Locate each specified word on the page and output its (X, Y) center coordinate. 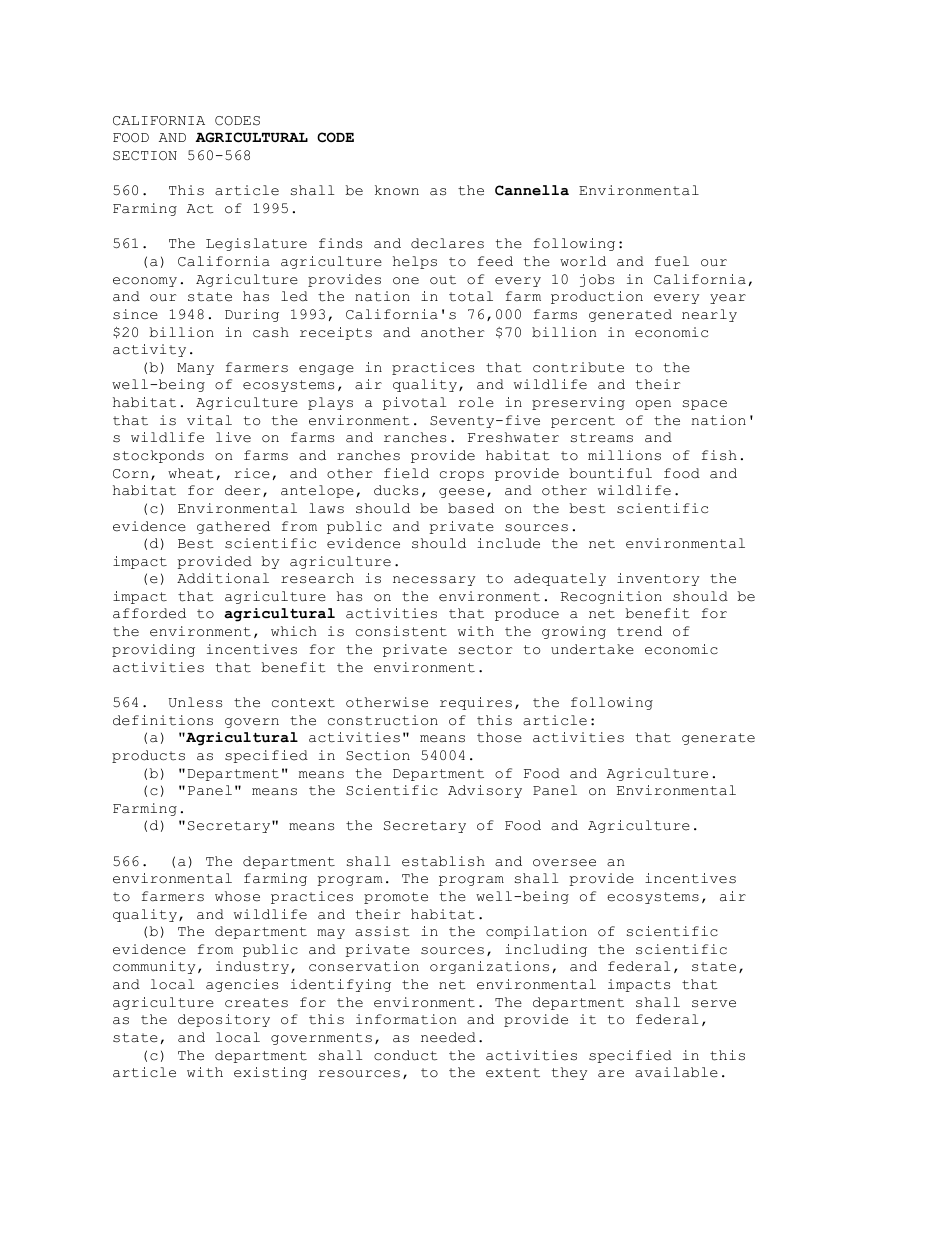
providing (153, 650)
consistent (401, 631)
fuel (672, 261)
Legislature (256, 244)
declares (447, 243)
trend (639, 631)
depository (224, 1020)
